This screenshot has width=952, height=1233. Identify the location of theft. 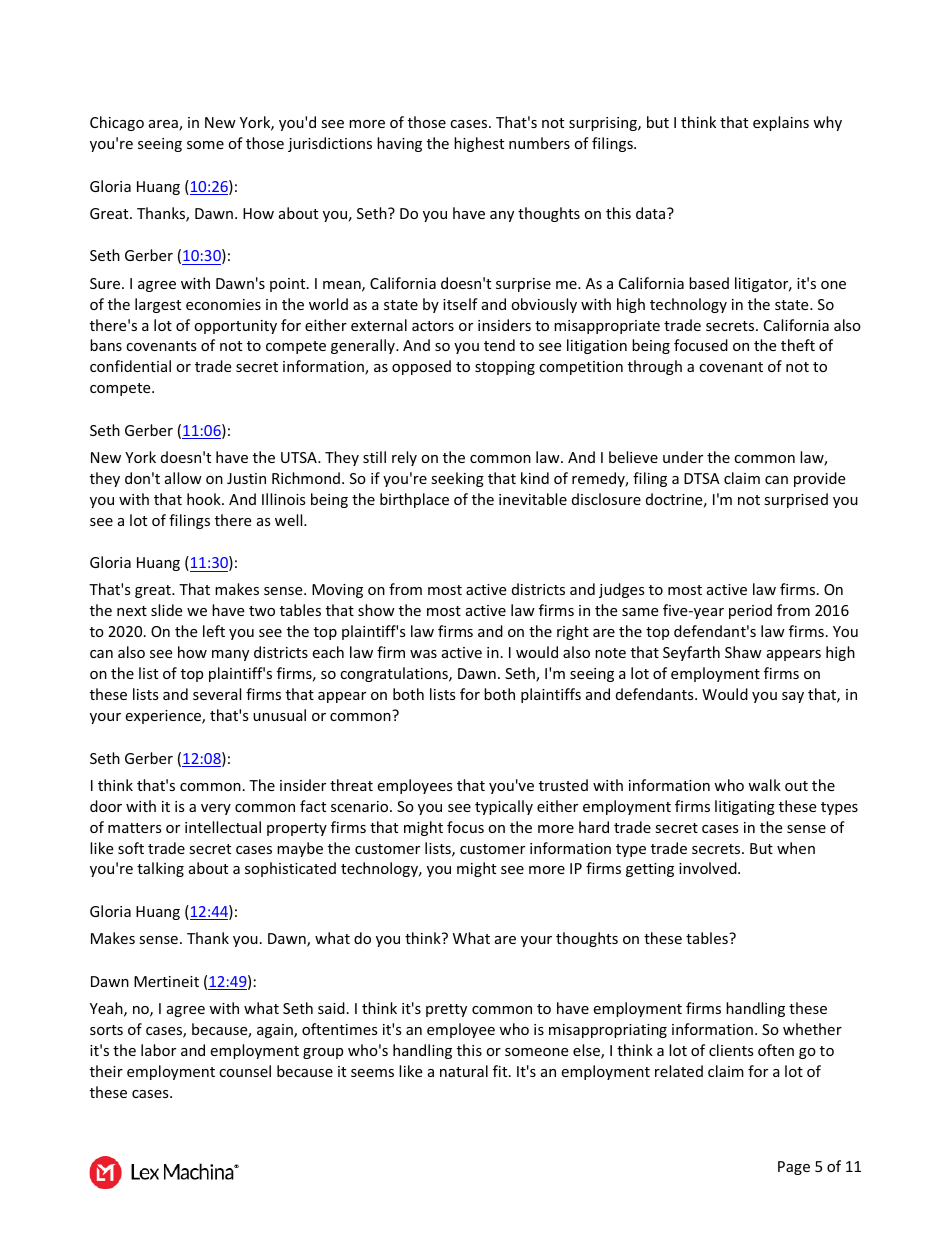
(798, 345).
